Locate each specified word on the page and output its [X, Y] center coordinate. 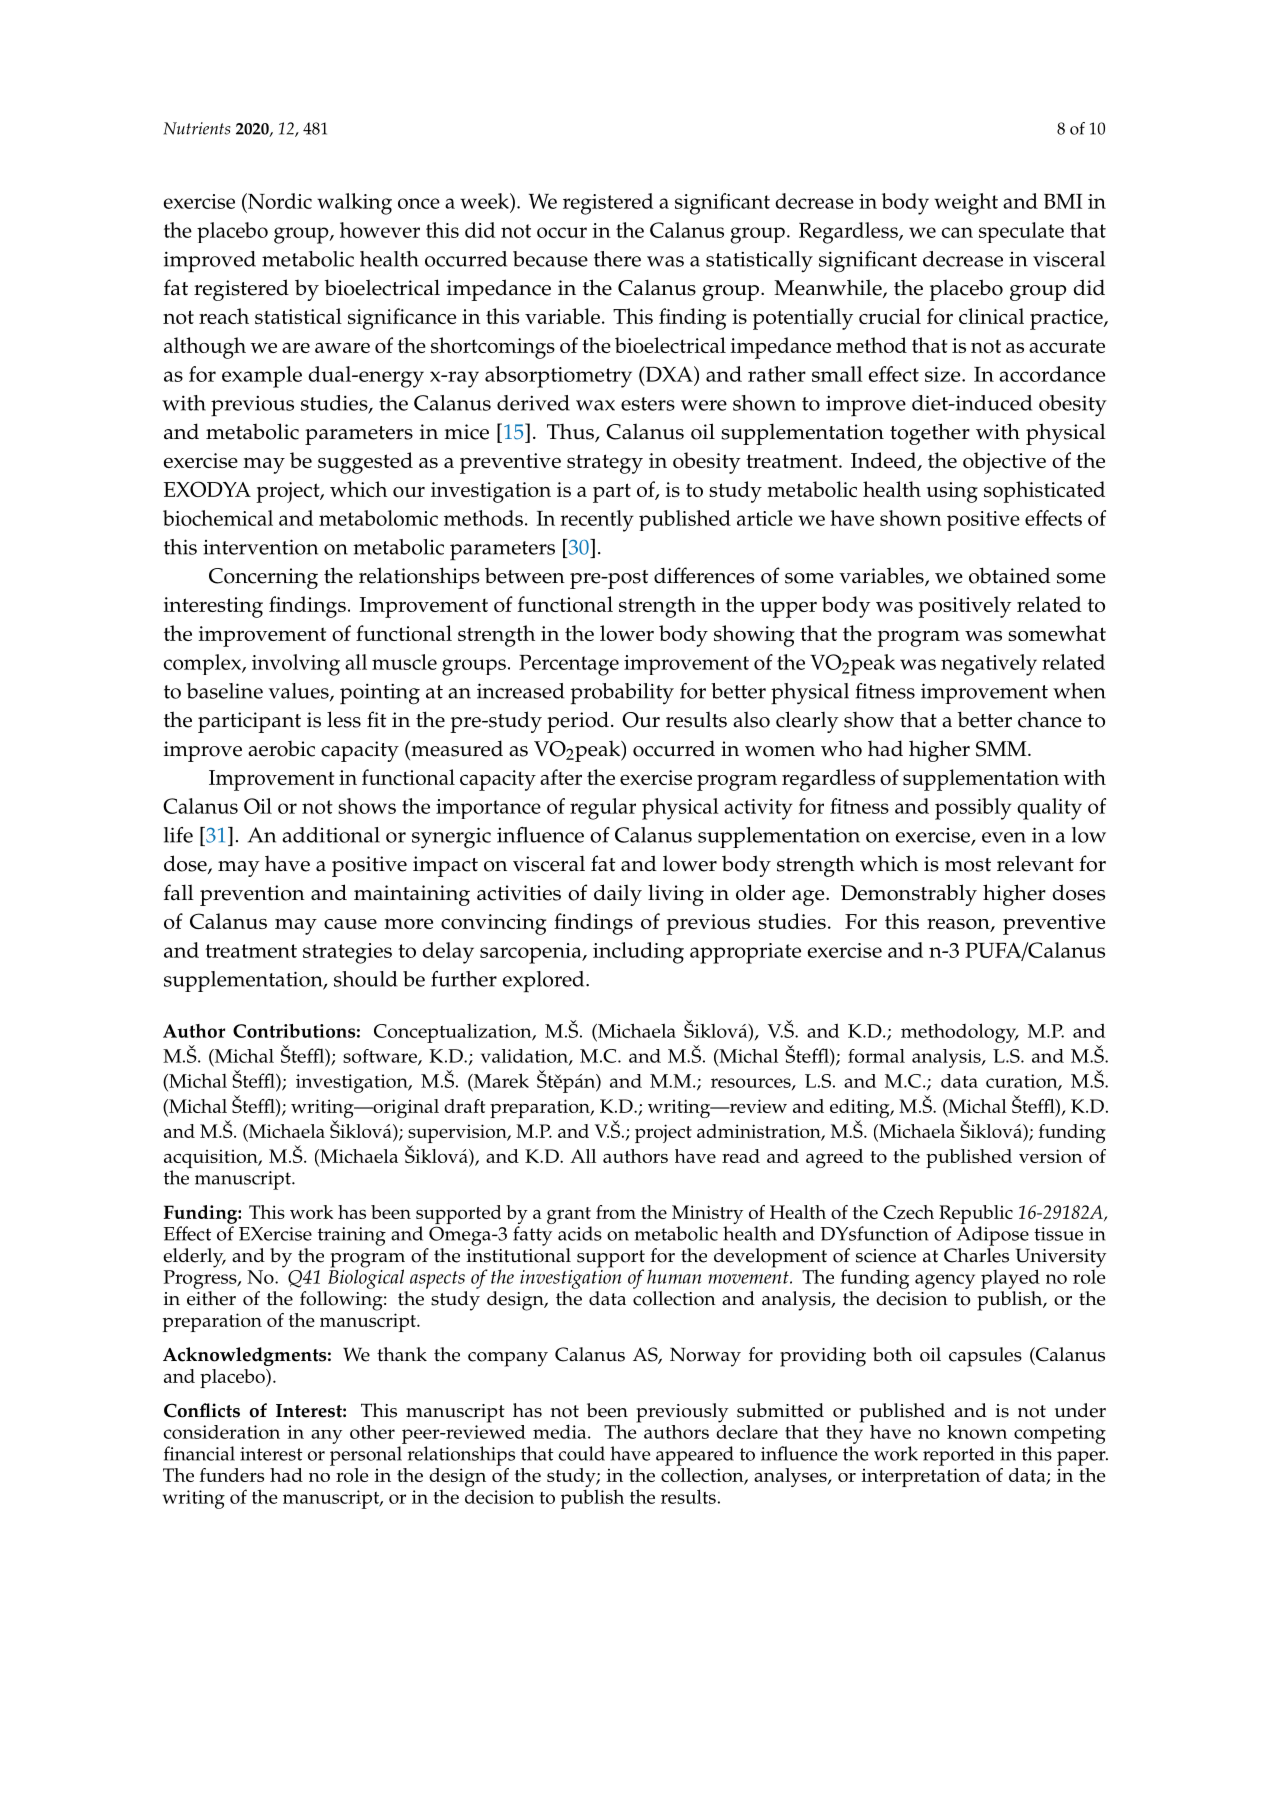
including [638, 953]
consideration [221, 1432]
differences [704, 575]
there [617, 259]
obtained [1009, 575]
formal [876, 1056]
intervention [260, 547]
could [581, 1453]
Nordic [279, 201]
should [365, 979]
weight [966, 204]
